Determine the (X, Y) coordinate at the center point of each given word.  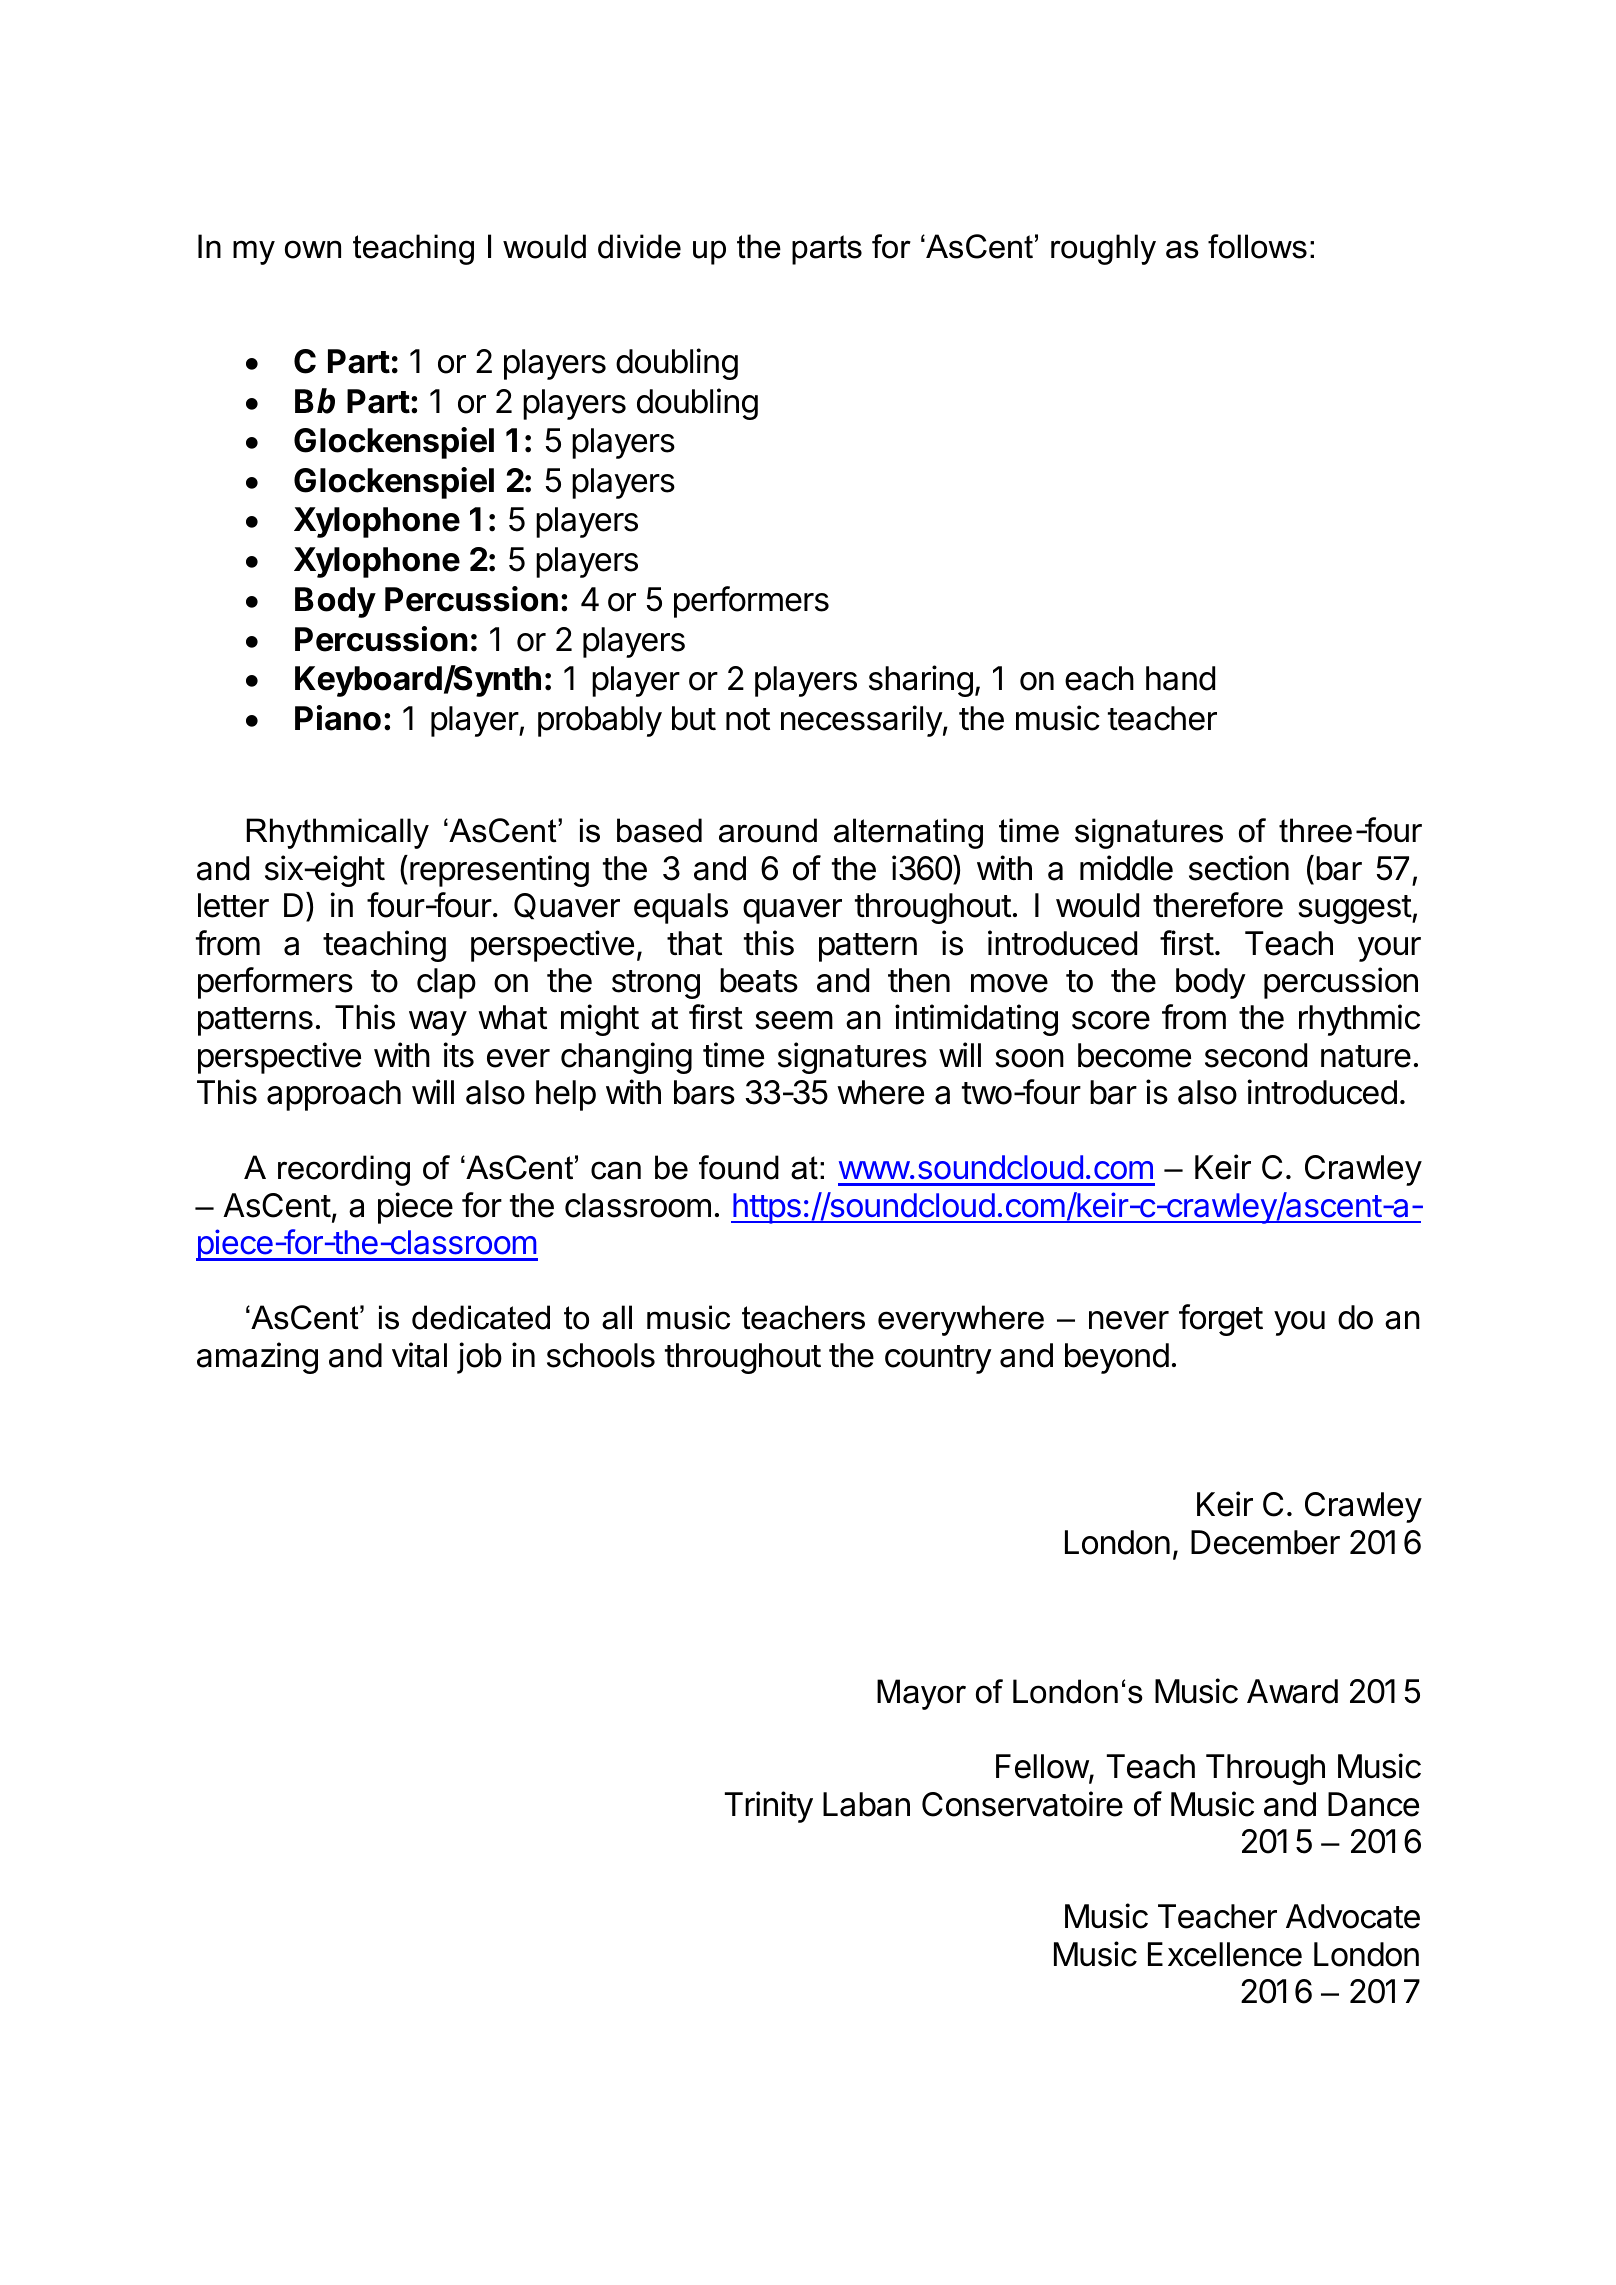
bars (704, 1092)
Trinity (769, 1807)
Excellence (1225, 1954)
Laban (866, 1804)
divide (639, 246)
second (1256, 1055)
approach (334, 1095)
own (313, 249)
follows (1257, 246)
